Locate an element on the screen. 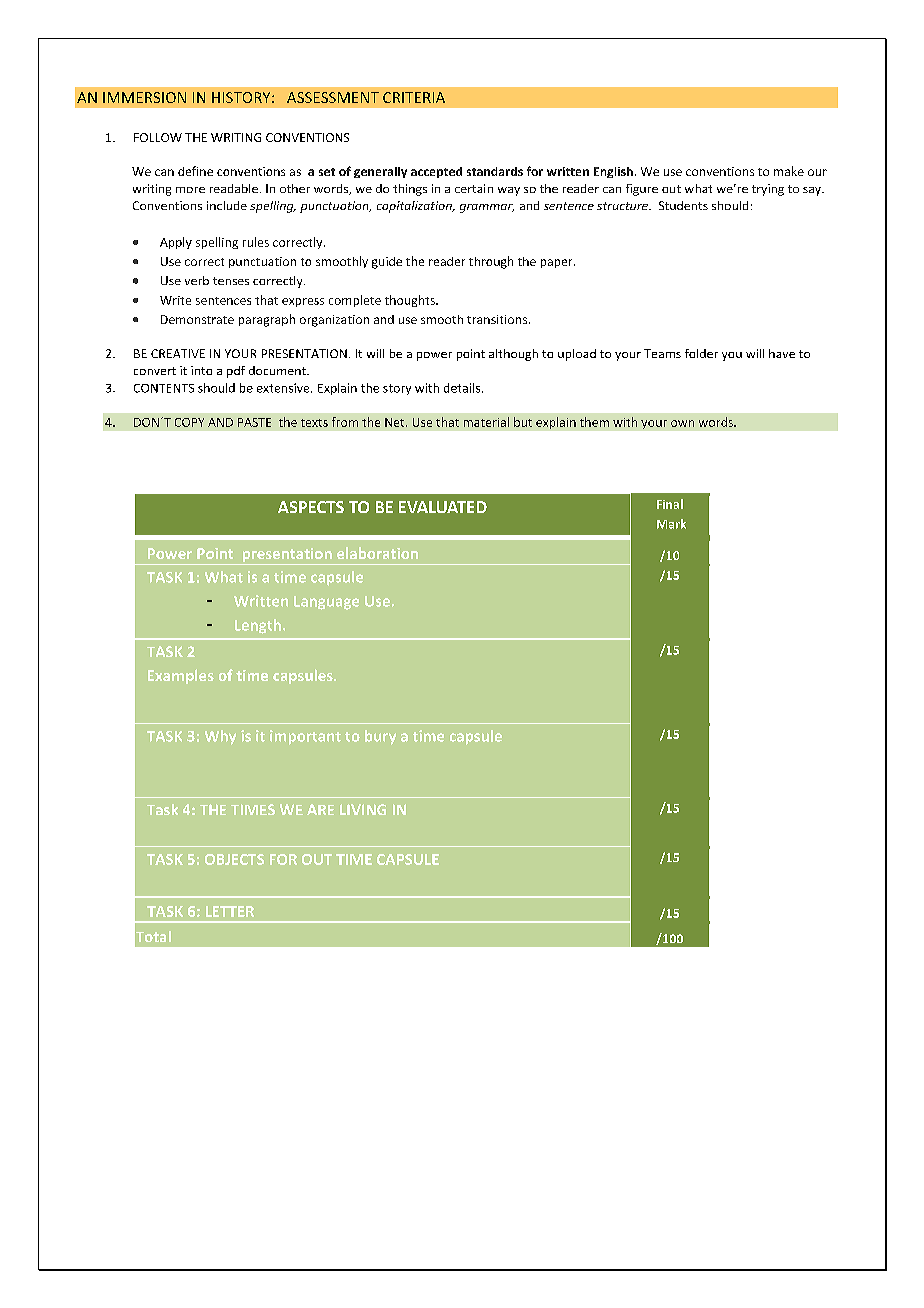 This screenshot has height=1308, width=924. LETTER is located at coordinates (230, 911).
